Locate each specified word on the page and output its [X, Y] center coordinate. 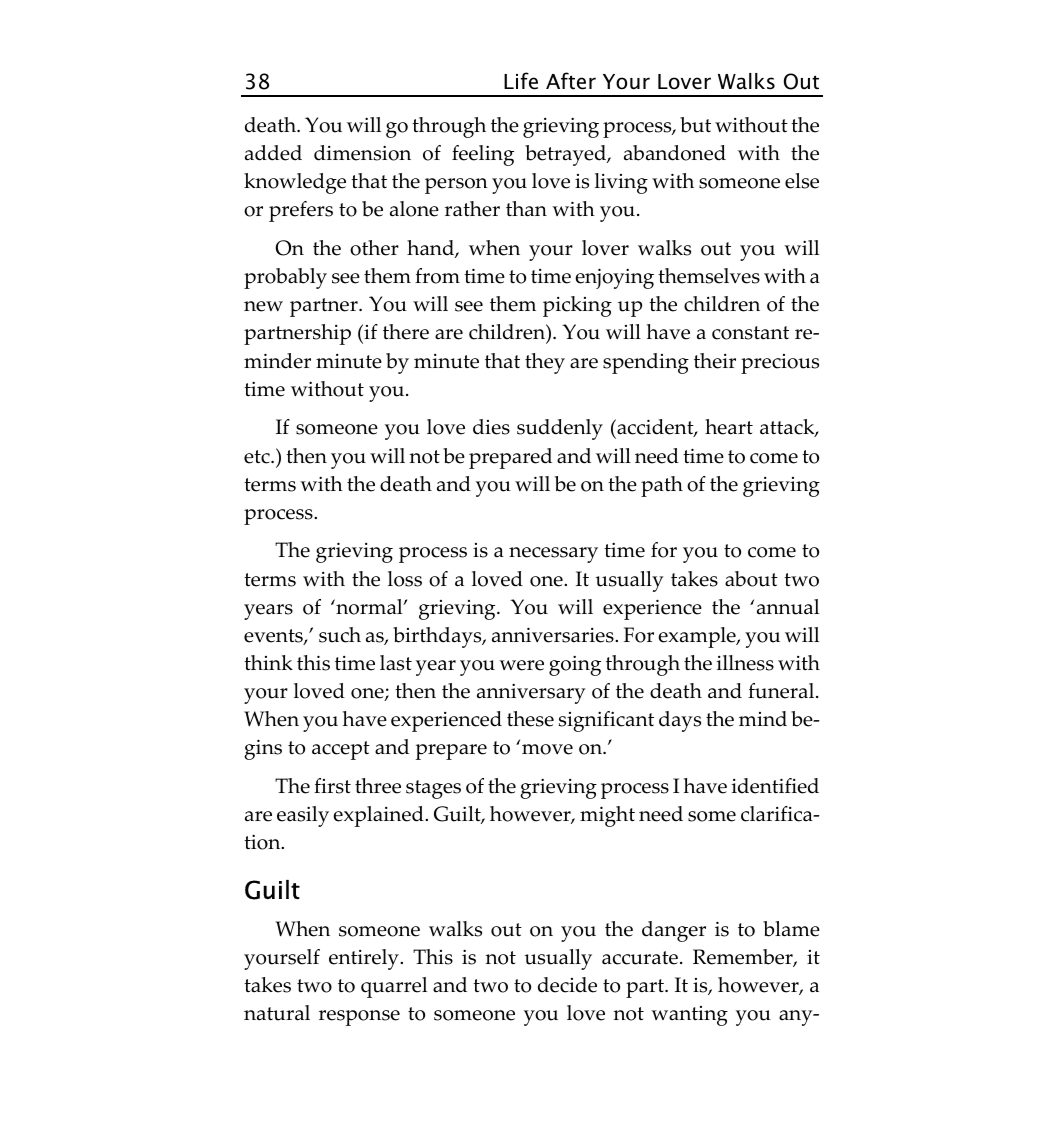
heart [729, 427]
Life [521, 81]
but [695, 125]
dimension [362, 153]
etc [258, 457]
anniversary [531, 693]
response [359, 1018]
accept [341, 750]
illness [745, 663]
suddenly [560, 429]
